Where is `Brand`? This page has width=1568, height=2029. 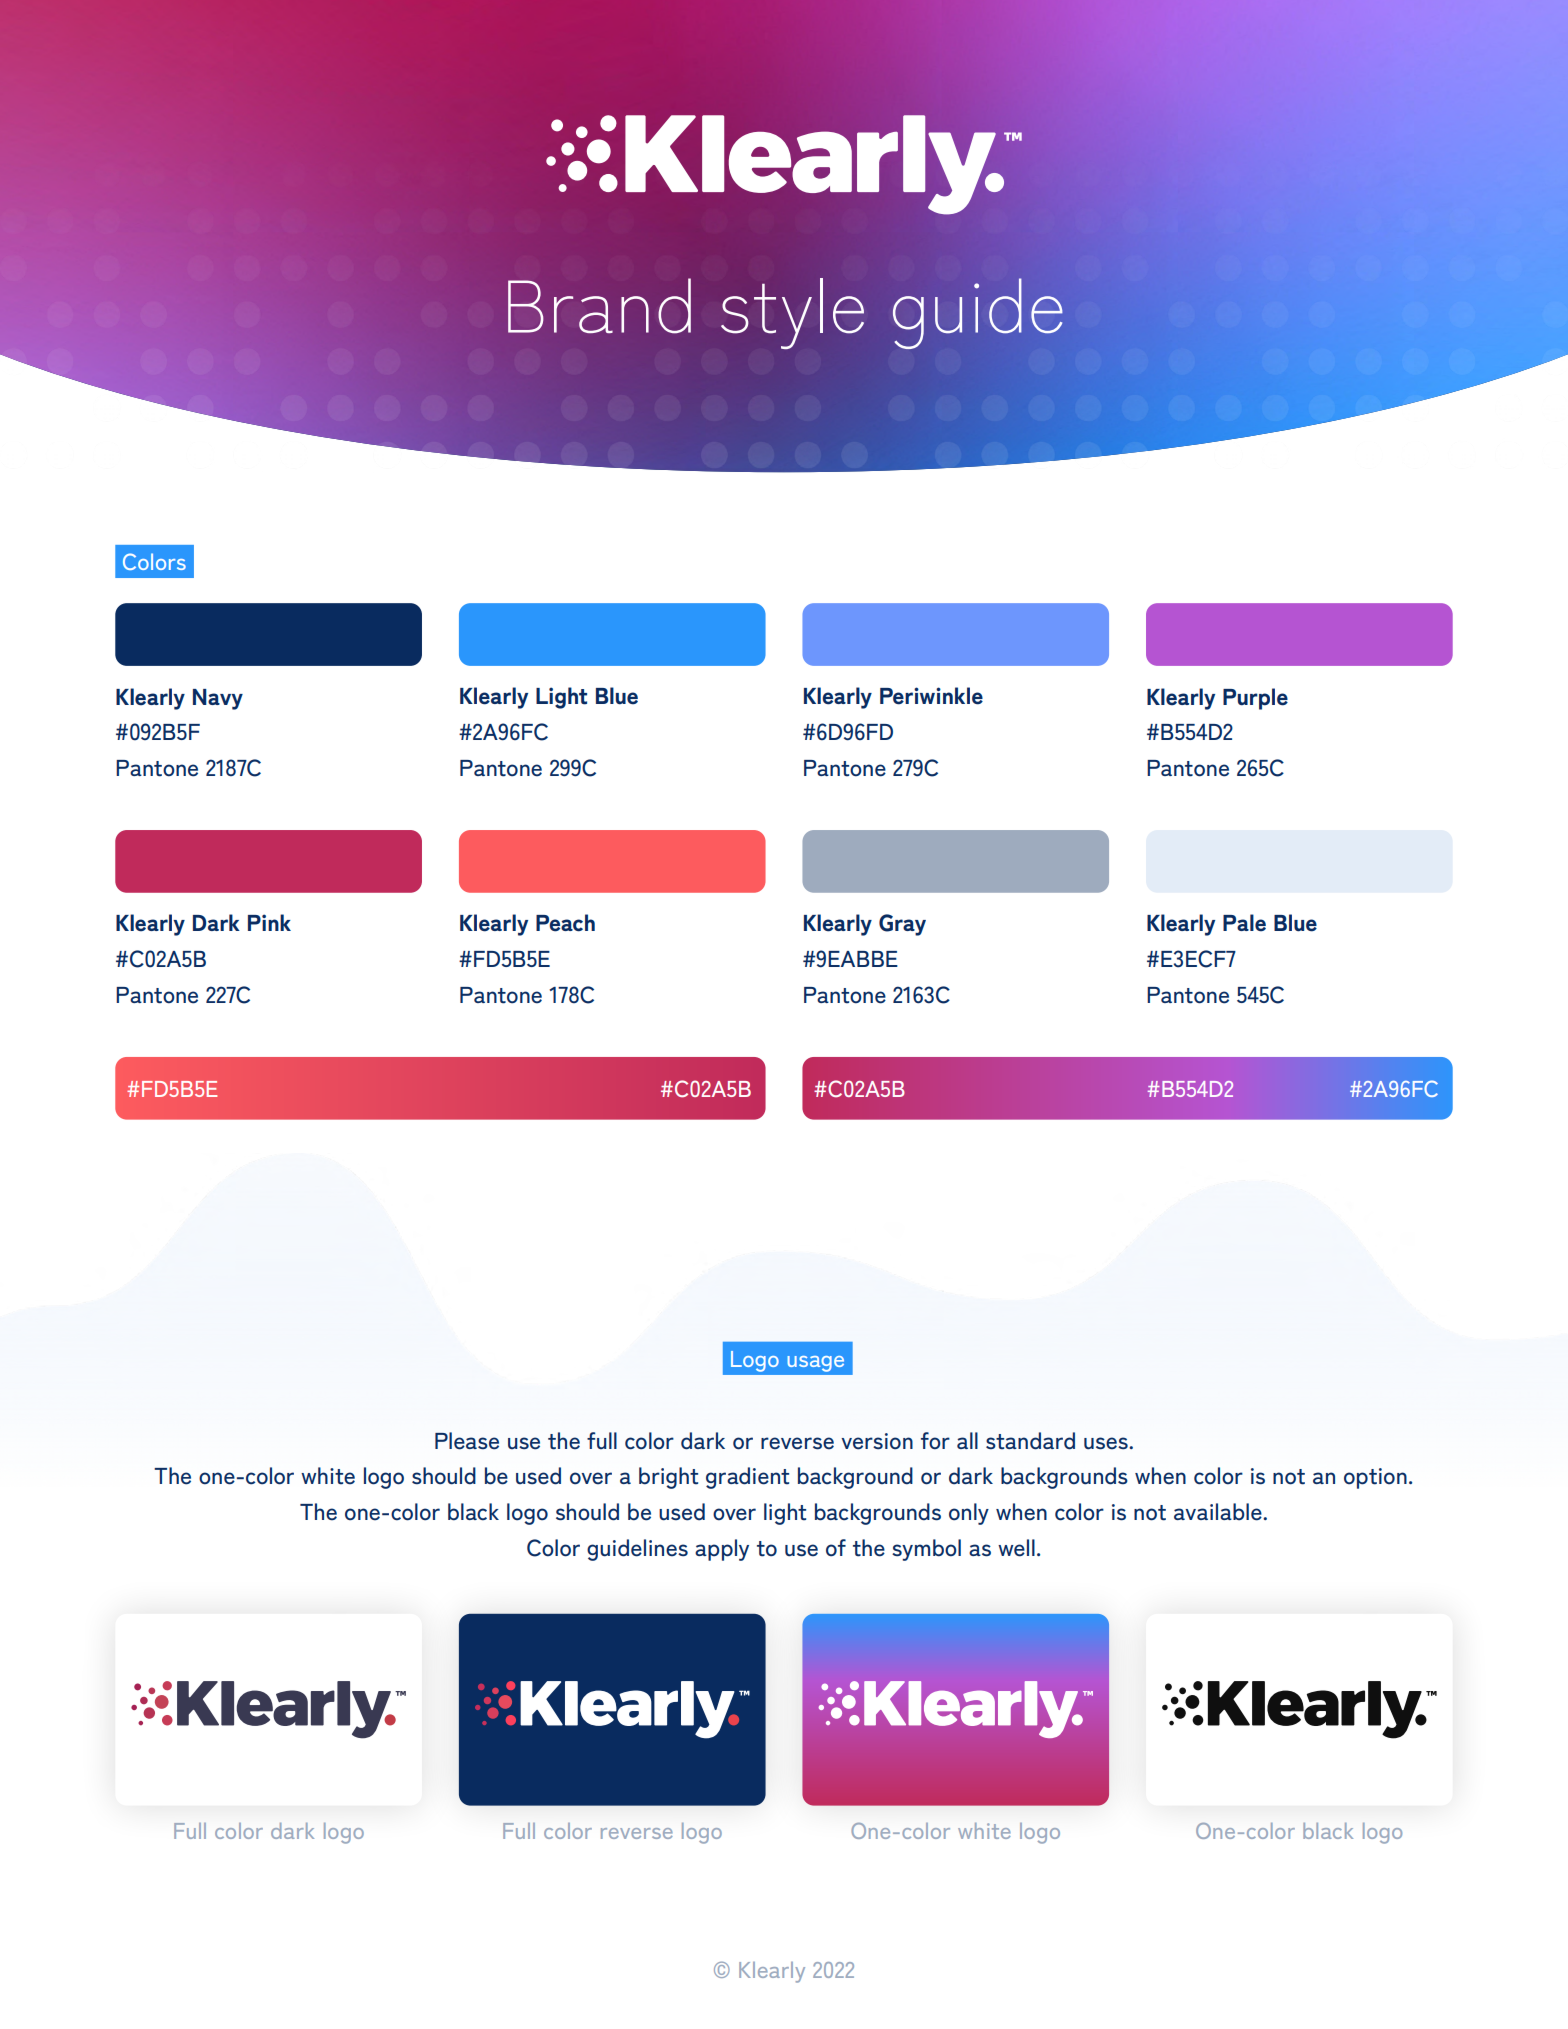 Brand is located at coordinates (599, 306).
